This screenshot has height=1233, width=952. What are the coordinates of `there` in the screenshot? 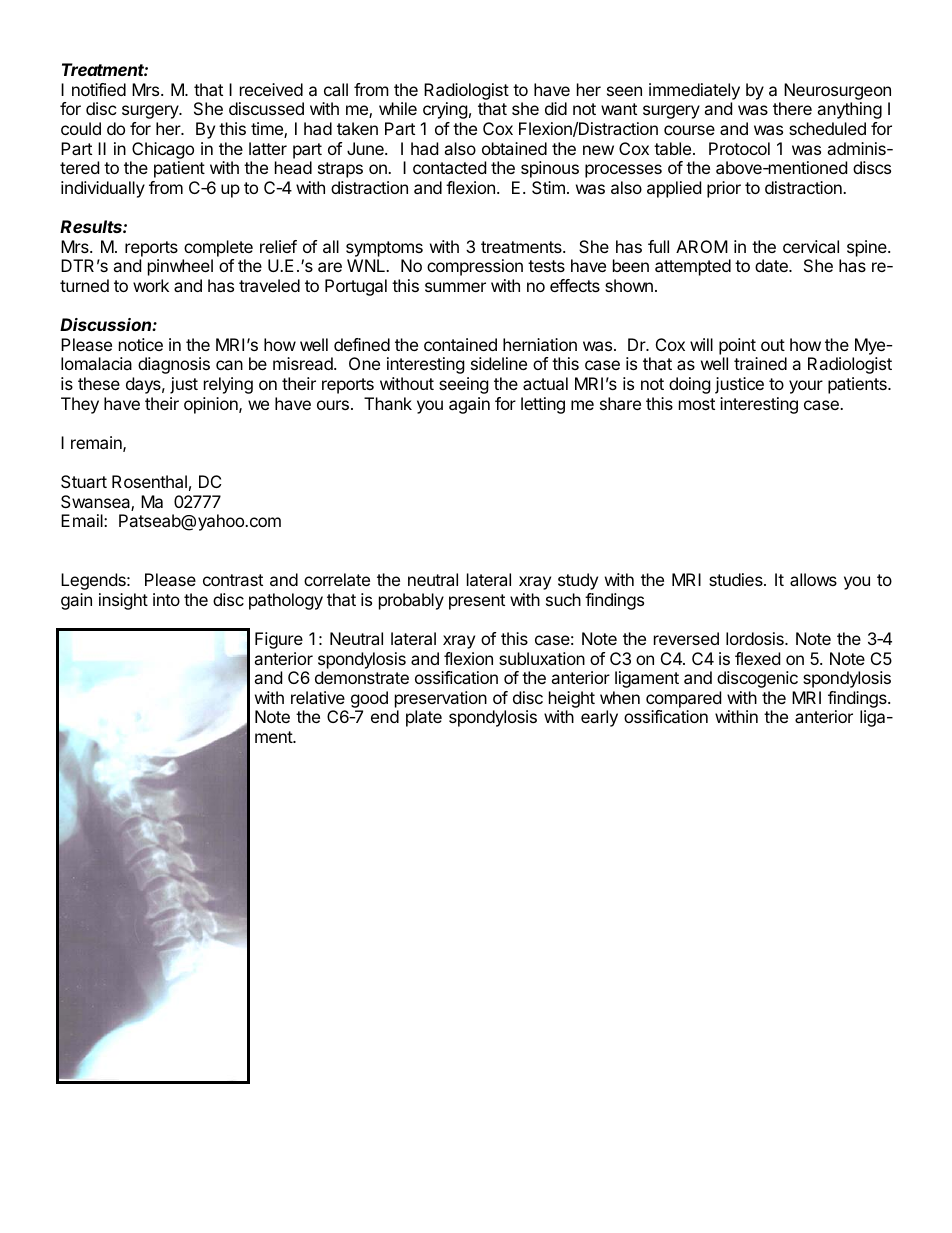 It's located at (792, 108).
